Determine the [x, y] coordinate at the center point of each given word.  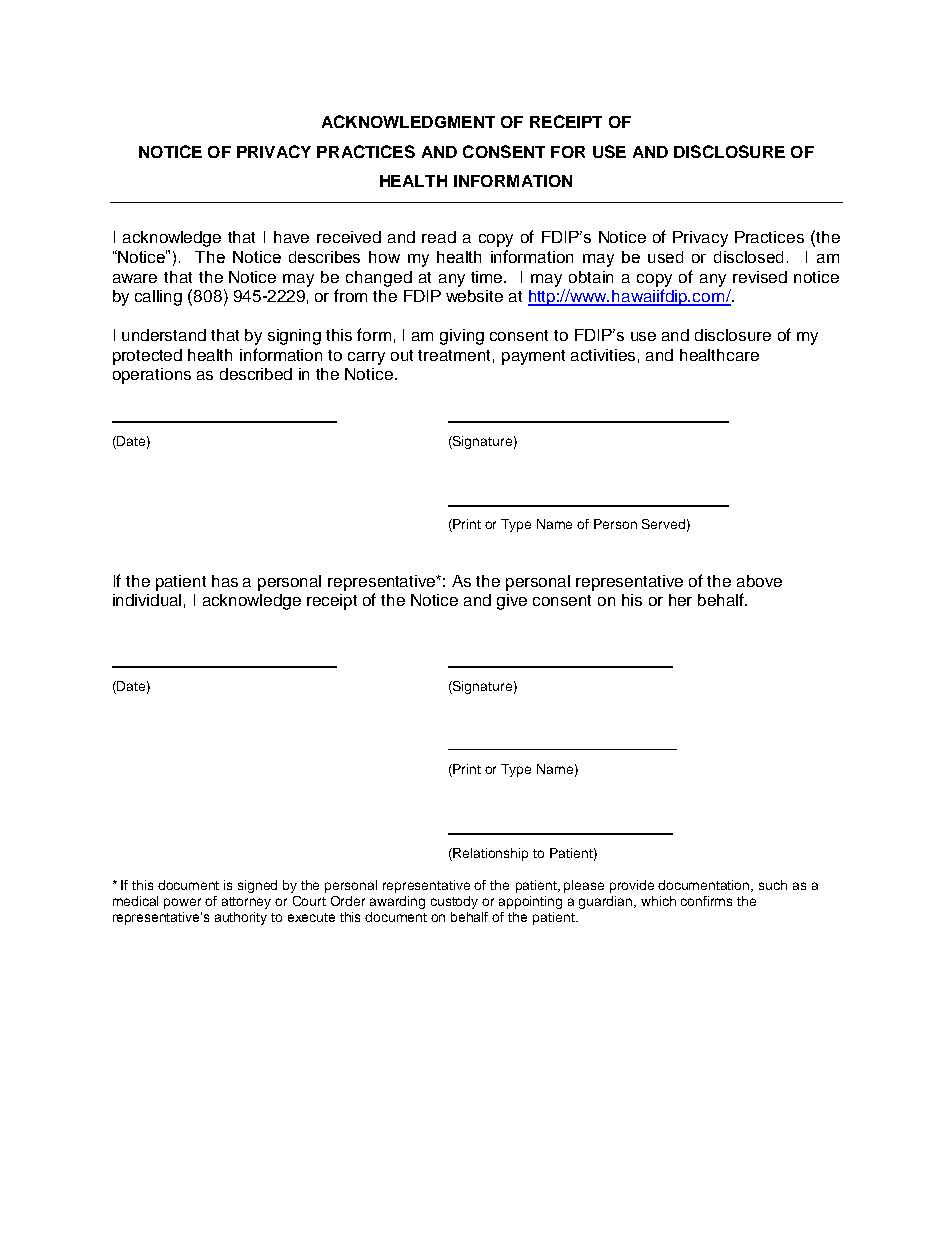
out [402, 355]
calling [158, 298]
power [182, 903]
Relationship [490, 854]
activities [603, 355]
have [291, 237]
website [474, 296]
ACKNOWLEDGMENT [408, 121]
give [512, 602]
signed [257, 886]
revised [760, 277]
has [225, 581]
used [665, 257]
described [256, 374]
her [680, 600]
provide [632, 886]
